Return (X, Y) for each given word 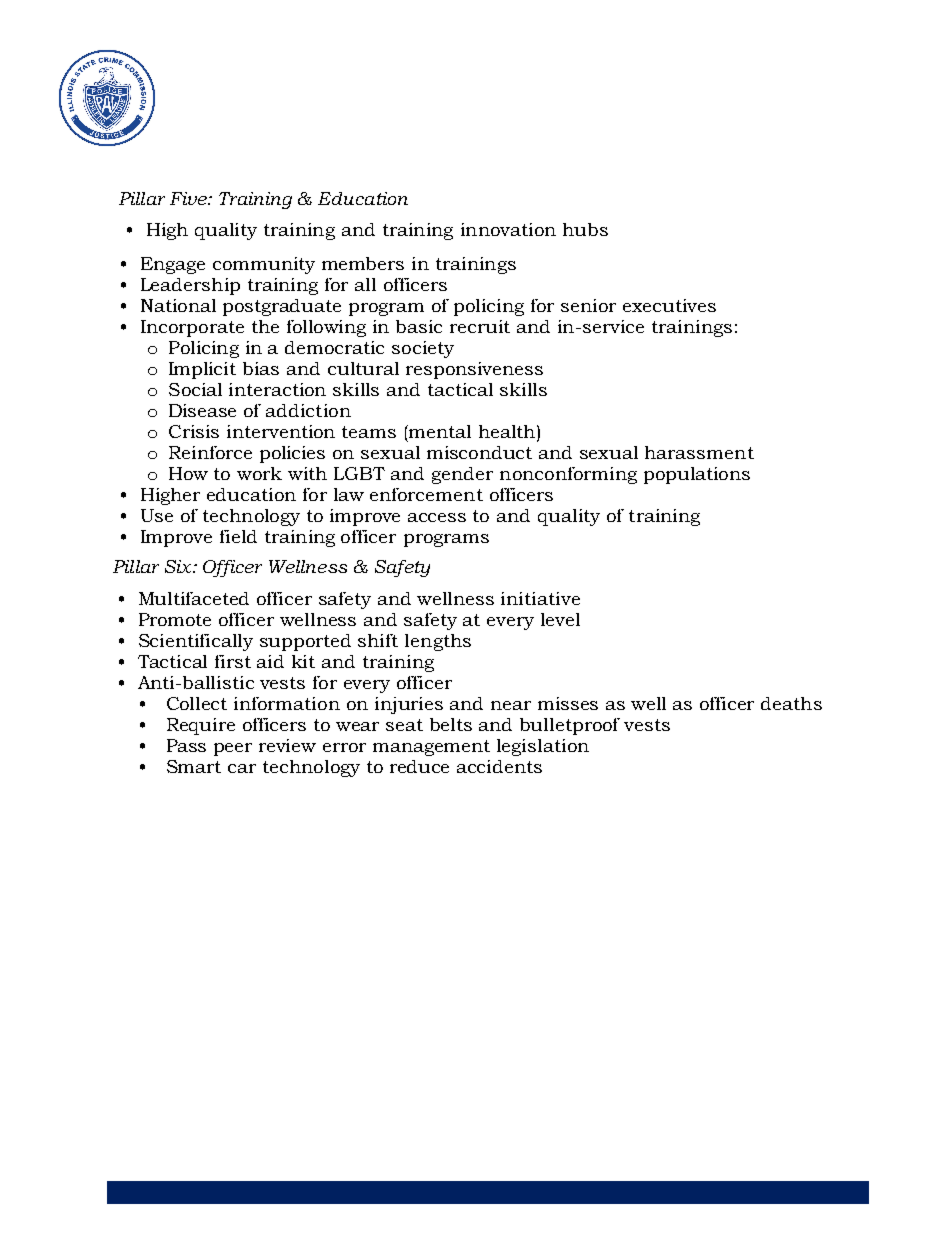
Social (195, 389)
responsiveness (474, 370)
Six (179, 566)
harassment (699, 452)
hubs (585, 229)
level (560, 619)
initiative (540, 598)
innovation (508, 229)
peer (233, 749)
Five (189, 198)
